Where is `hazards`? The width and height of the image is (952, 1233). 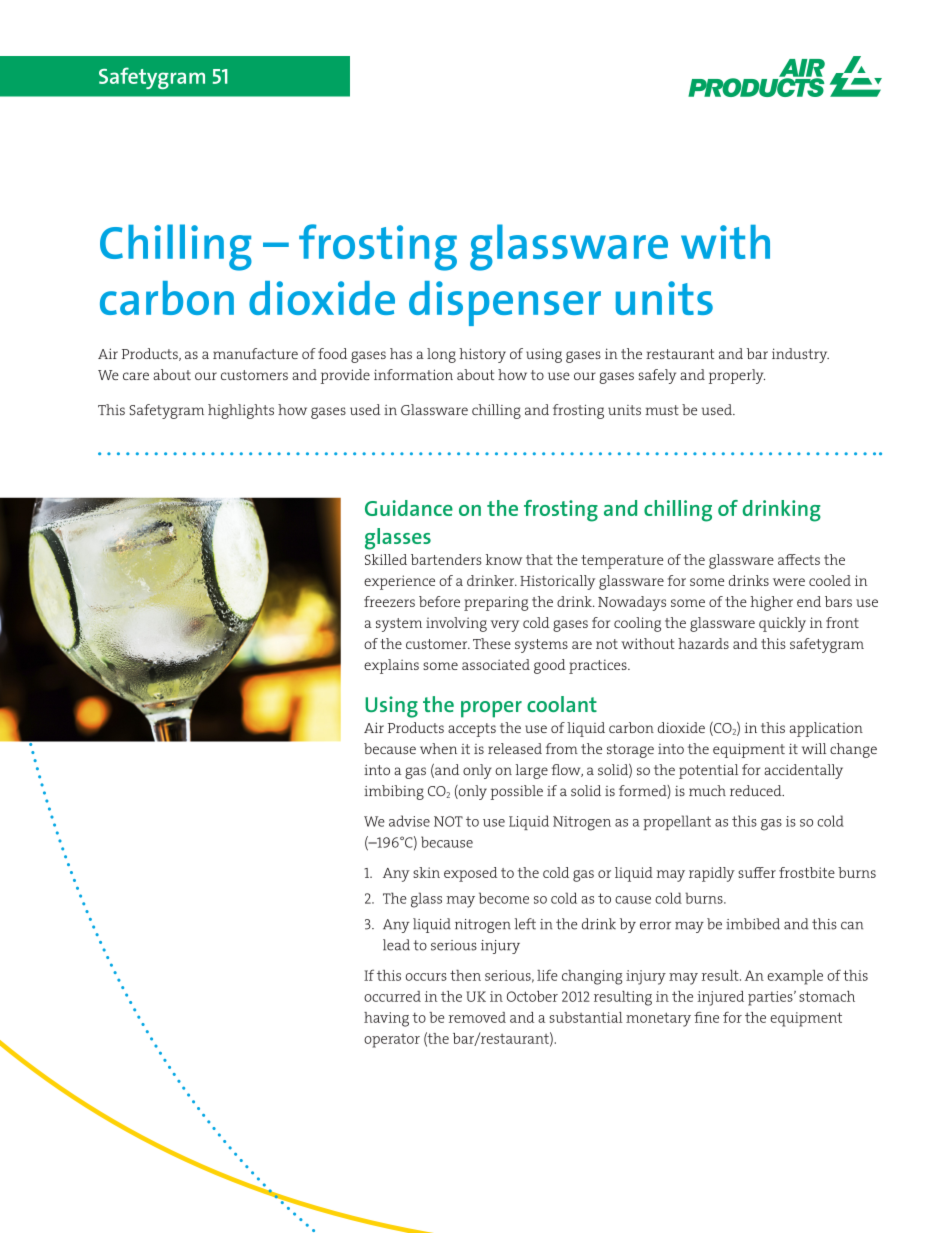 hazards is located at coordinates (703, 643).
